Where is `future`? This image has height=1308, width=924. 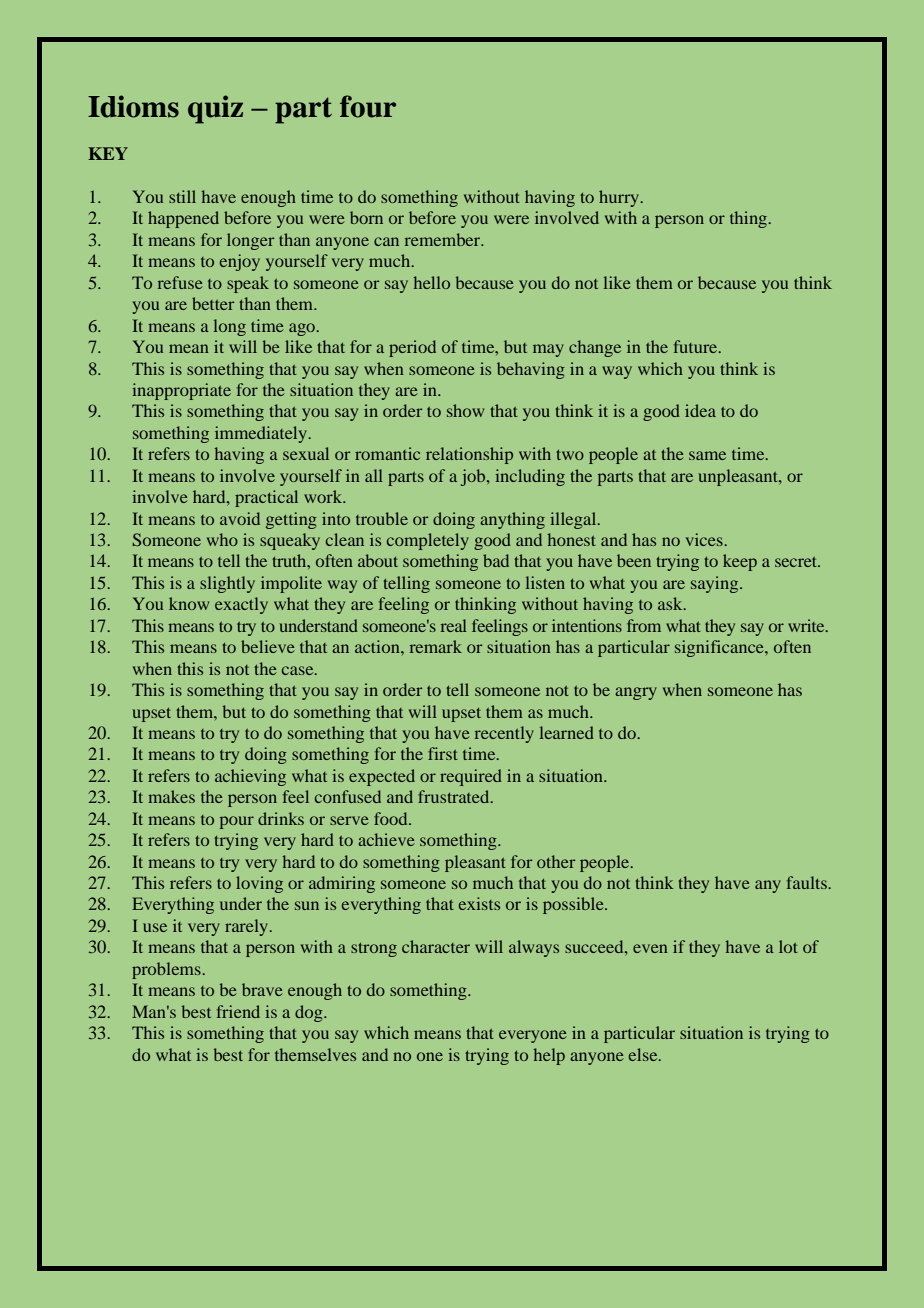 future is located at coordinates (697, 346).
